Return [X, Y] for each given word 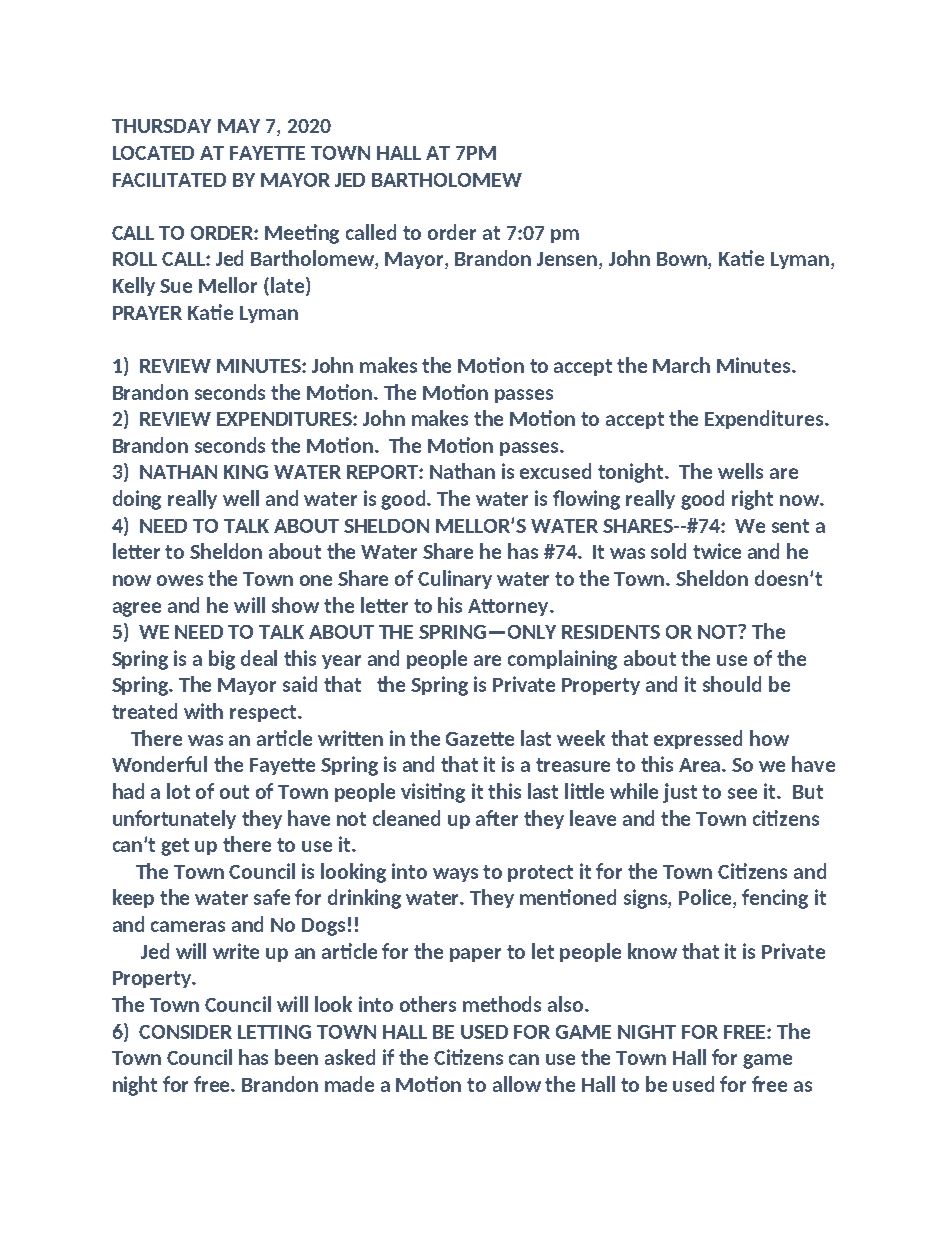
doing [137, 500]
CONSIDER [185, 1032]
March [681, 365]
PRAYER [147, 313]
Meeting [302, 234]
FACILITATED [169, 180]
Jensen [568, 260]
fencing [775, 899]
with [203, 711]
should [732, 684]
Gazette [480, 739]
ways [455, 875]
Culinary [455, 579]
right [752, 500]
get [175, 847]
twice [717, 551]
